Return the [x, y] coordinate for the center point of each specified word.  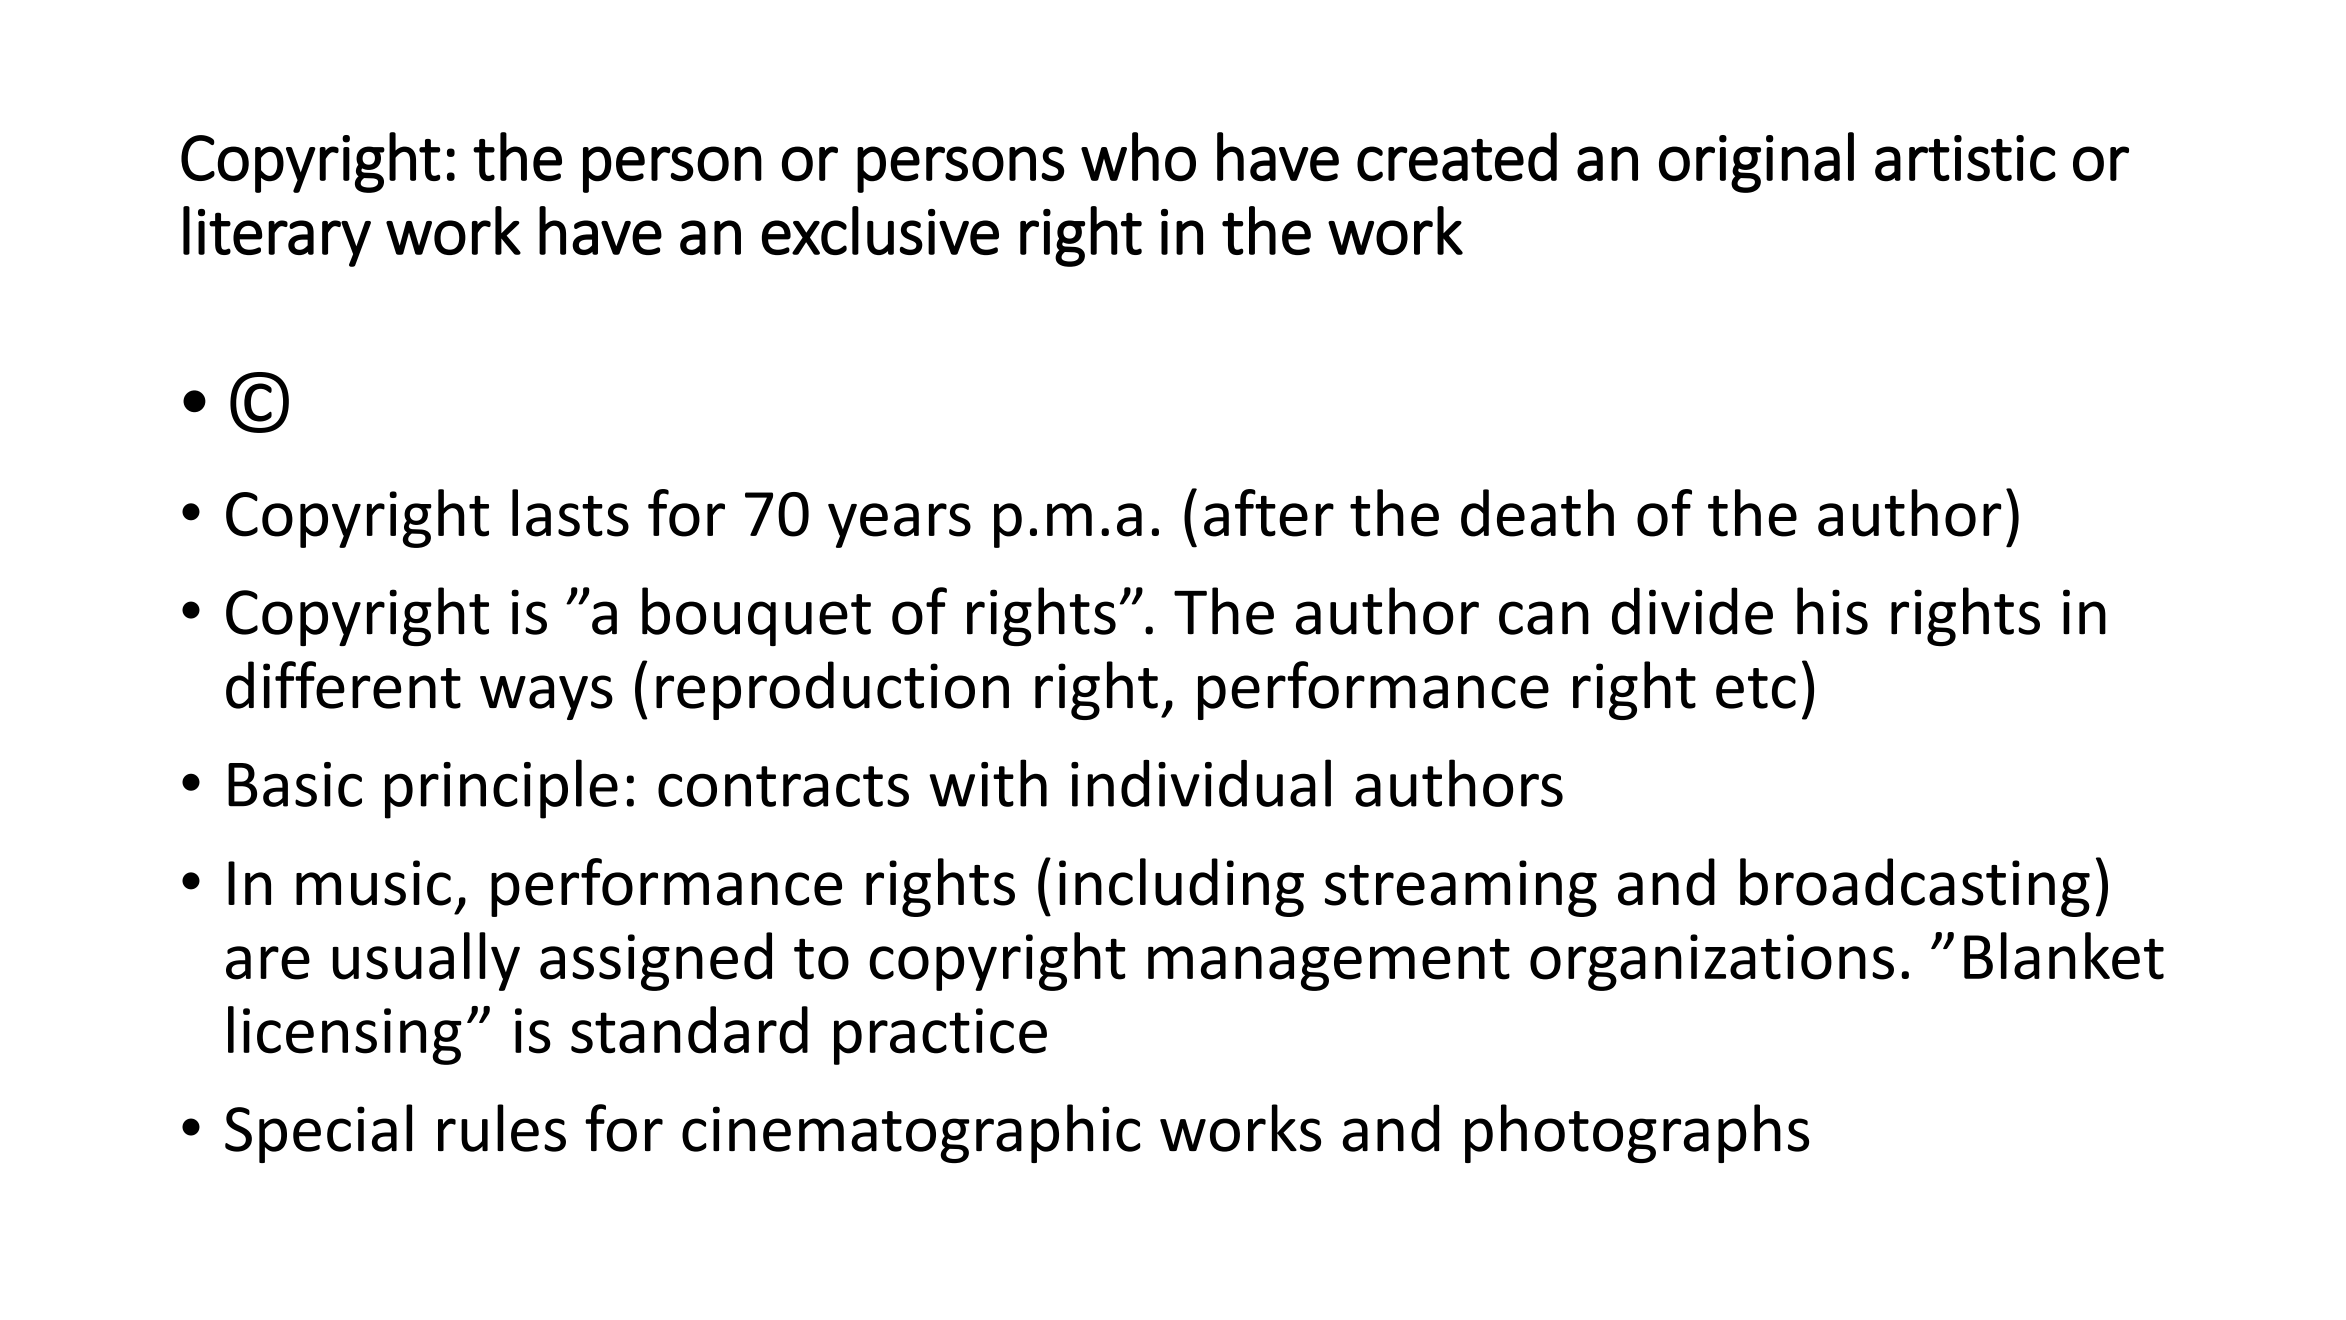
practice [940, 1036]
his [1832, 611]
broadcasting [1915, 887]
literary [277, 236]
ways [546, 697]
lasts [570, 513]
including [1181, 887]
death [1537, 513]
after [1269, 513]
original [1756, 162]
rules [502, 1128]
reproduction [832, 690]
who [1138, 157]
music [373, 883]
